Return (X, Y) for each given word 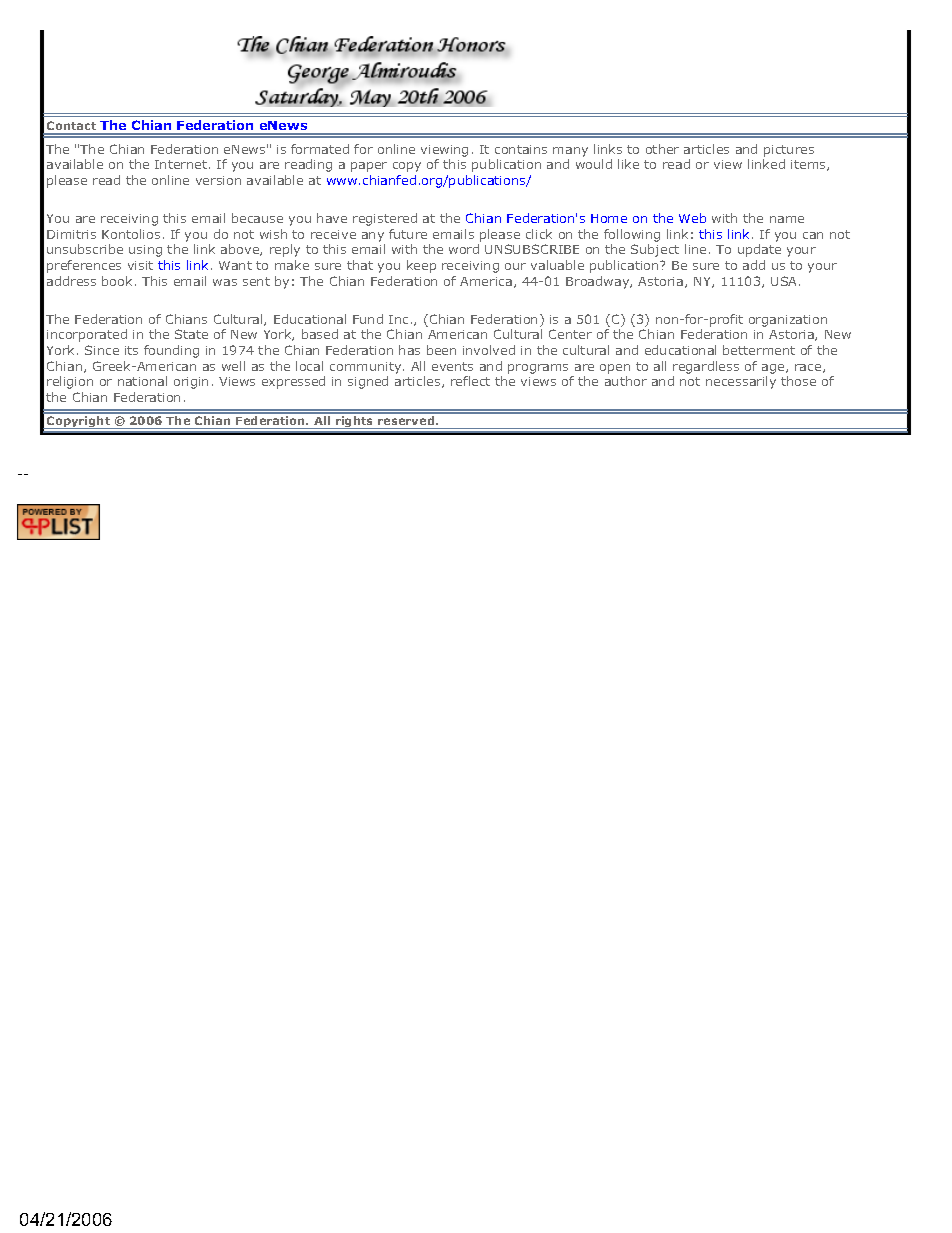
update (759, 250)
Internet (182, 164)
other (662, 149)
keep (421, 266)
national (142, 381)
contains (521, 149)
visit (140, 265)
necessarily (741, 382)
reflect (470, 381)
